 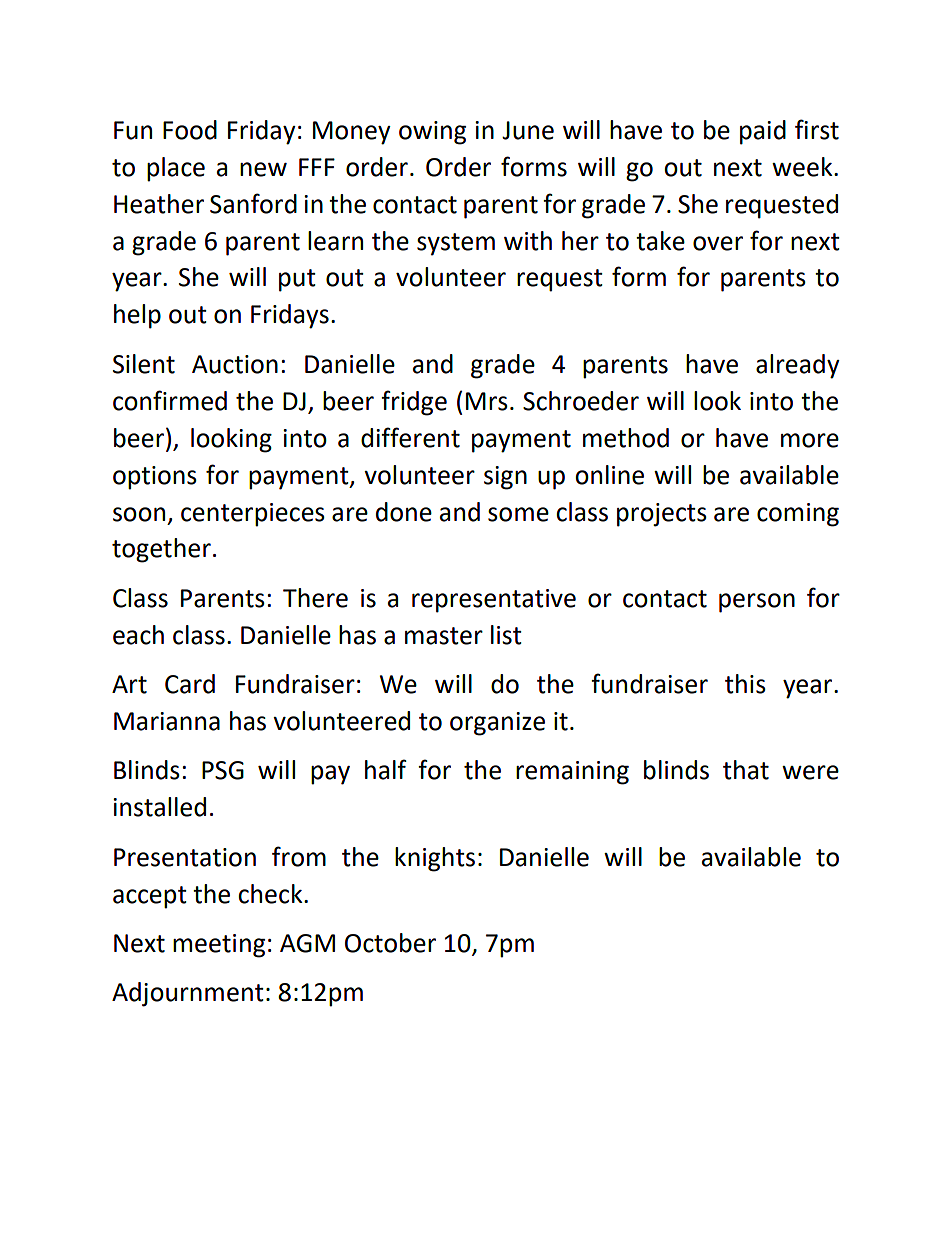 What do you see at coordinates (757, 603) in the page?
I see `person` at bounding box center [757, 603].
